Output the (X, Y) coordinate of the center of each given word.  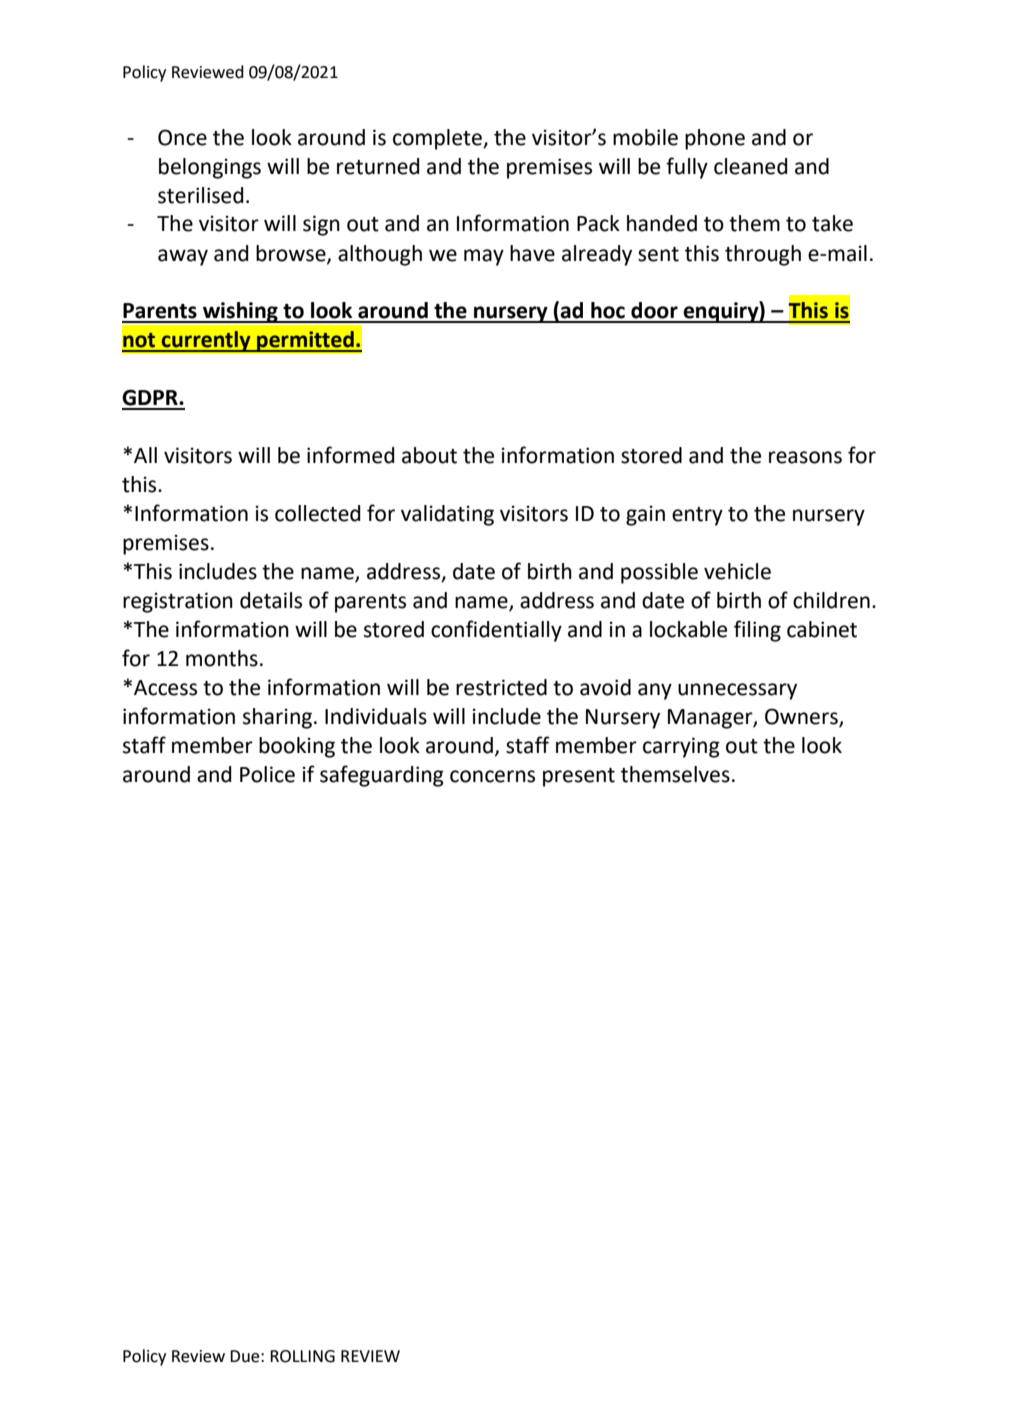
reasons (805, 457)
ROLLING (302, 1356)
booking (297, 747)
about (429, 455)
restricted (501, 687)
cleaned (751, 166)
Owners (802, 717)
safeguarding (382, 776)
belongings (210, 168)
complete (438, 139)
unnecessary (737, 691)
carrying (681, 747)
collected (318, 513)
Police (267, 774)
